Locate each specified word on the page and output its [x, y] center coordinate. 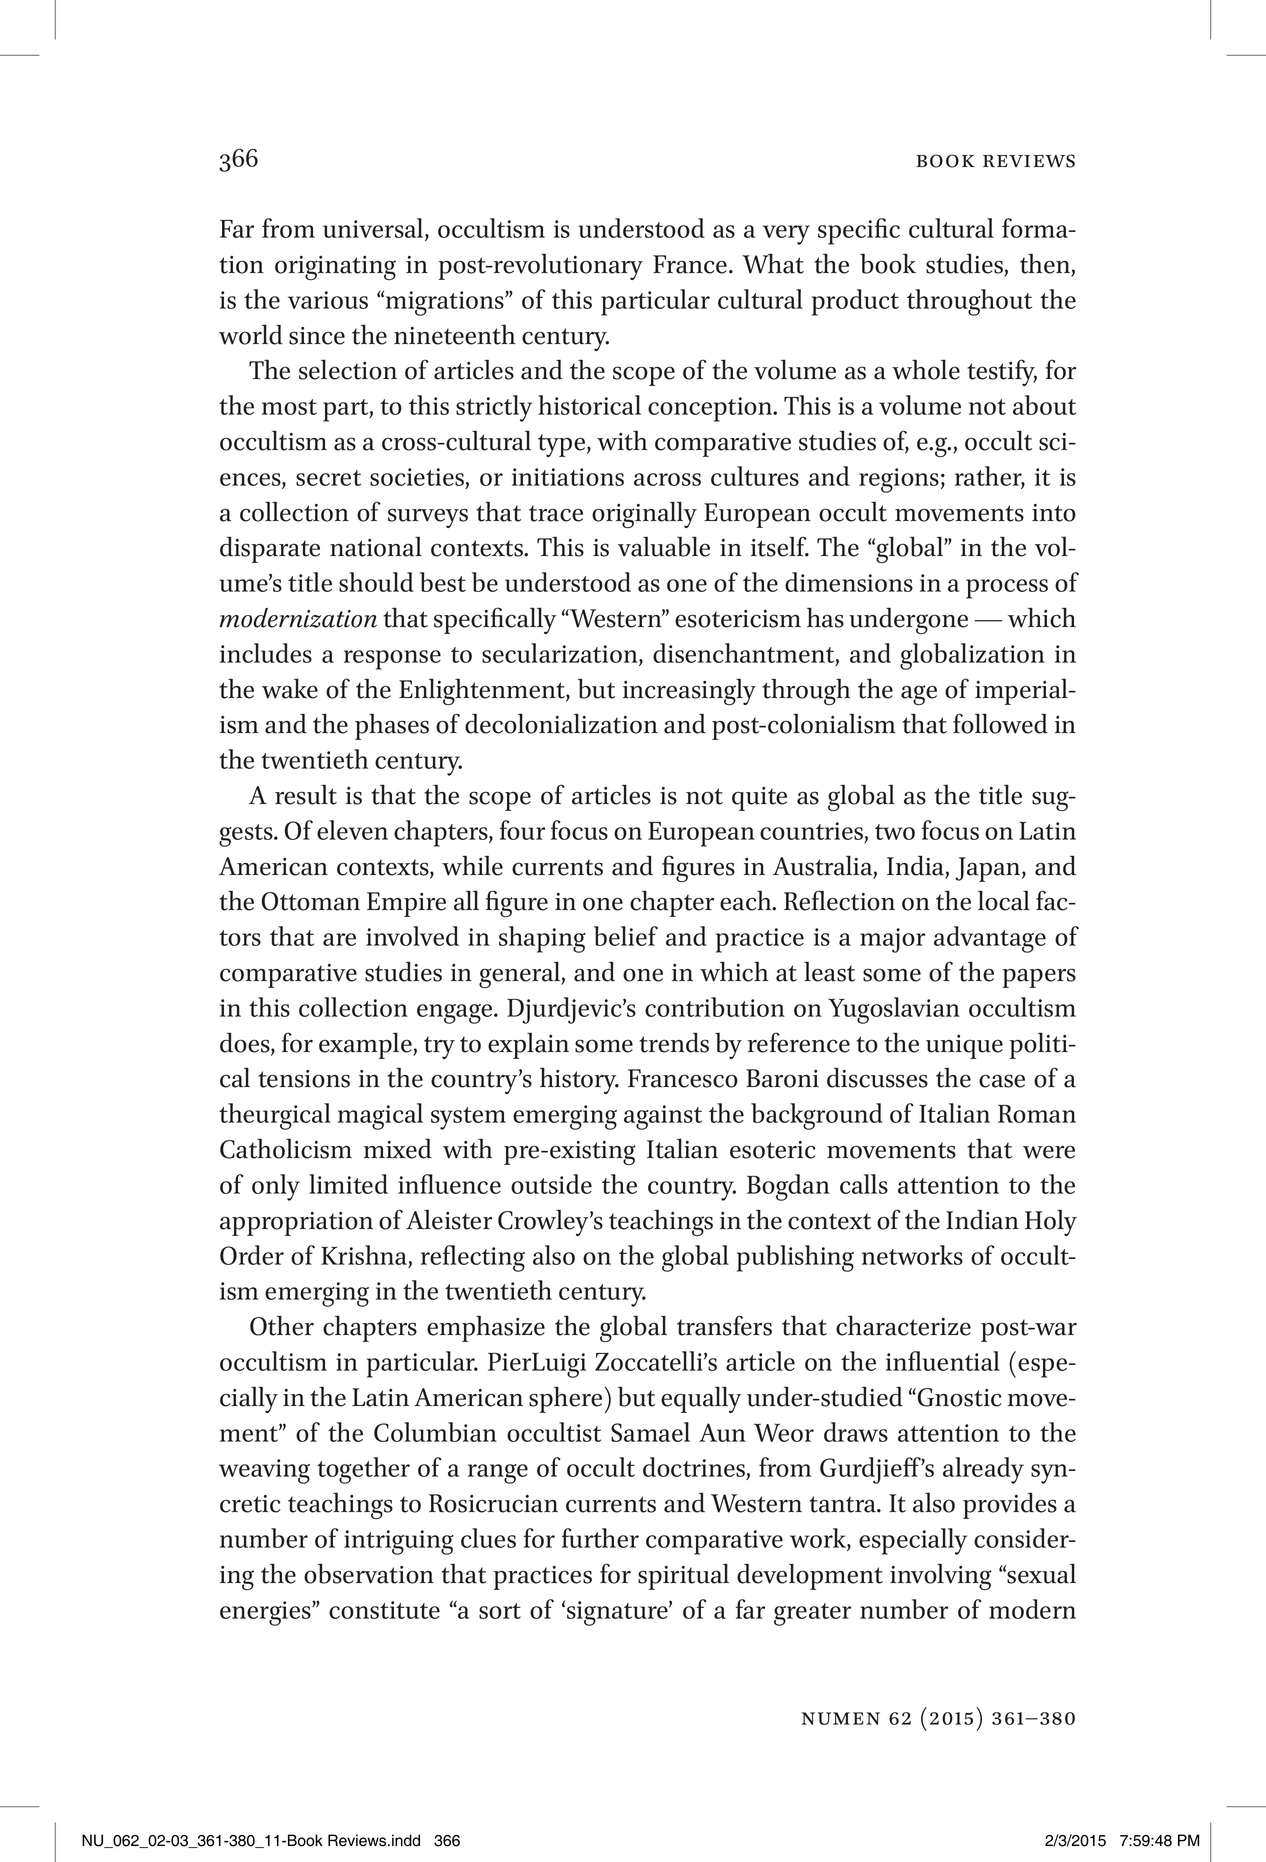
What [773, 263]
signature [618, 1613]
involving [941, 1576]
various [328, 300]
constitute [384, 1610]
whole [926, 369]
